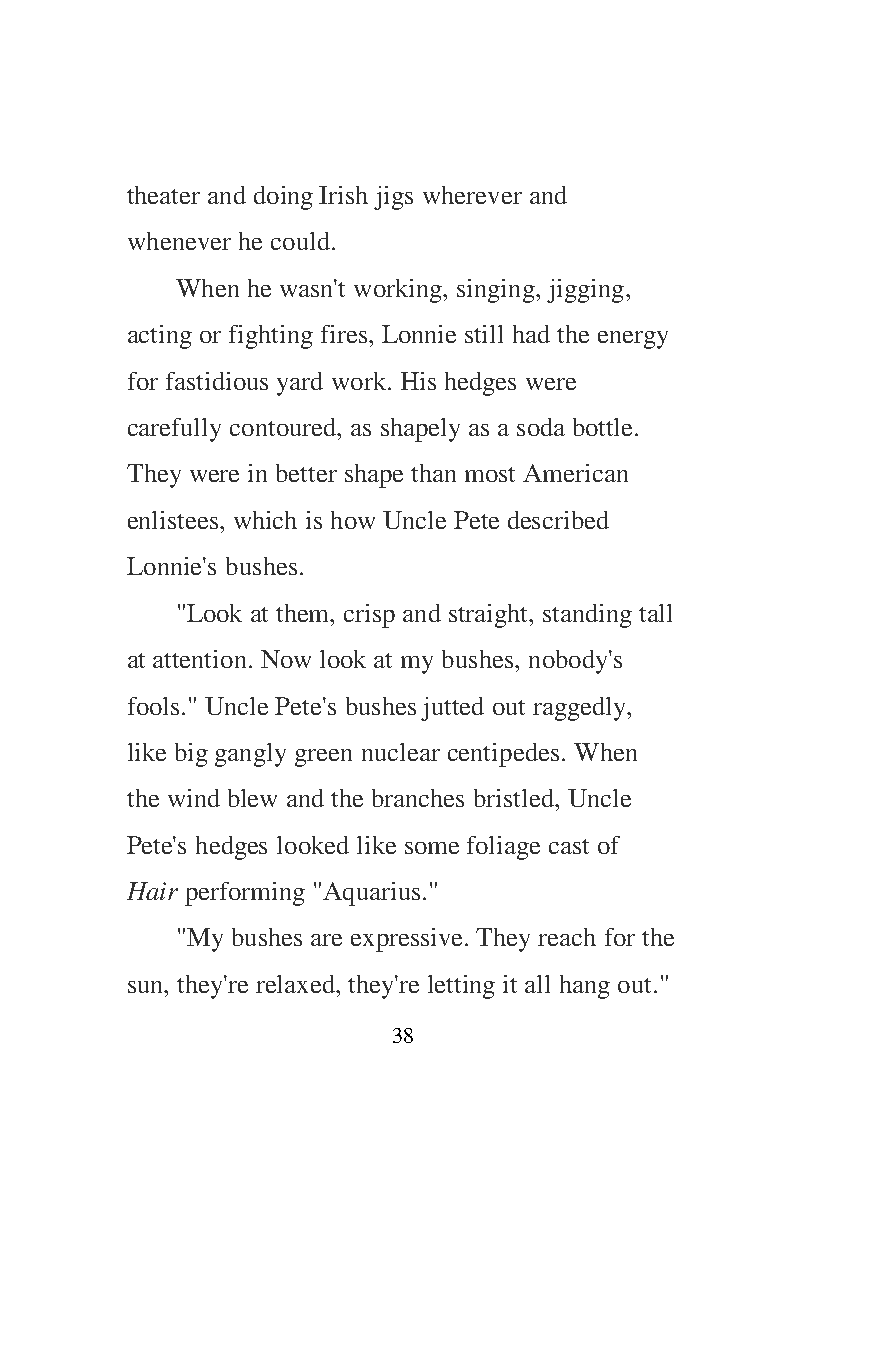 The image size is (887, 1372). Describe the element at coordinates (199, 659) in the screenshot. I see `attention` at that location.
